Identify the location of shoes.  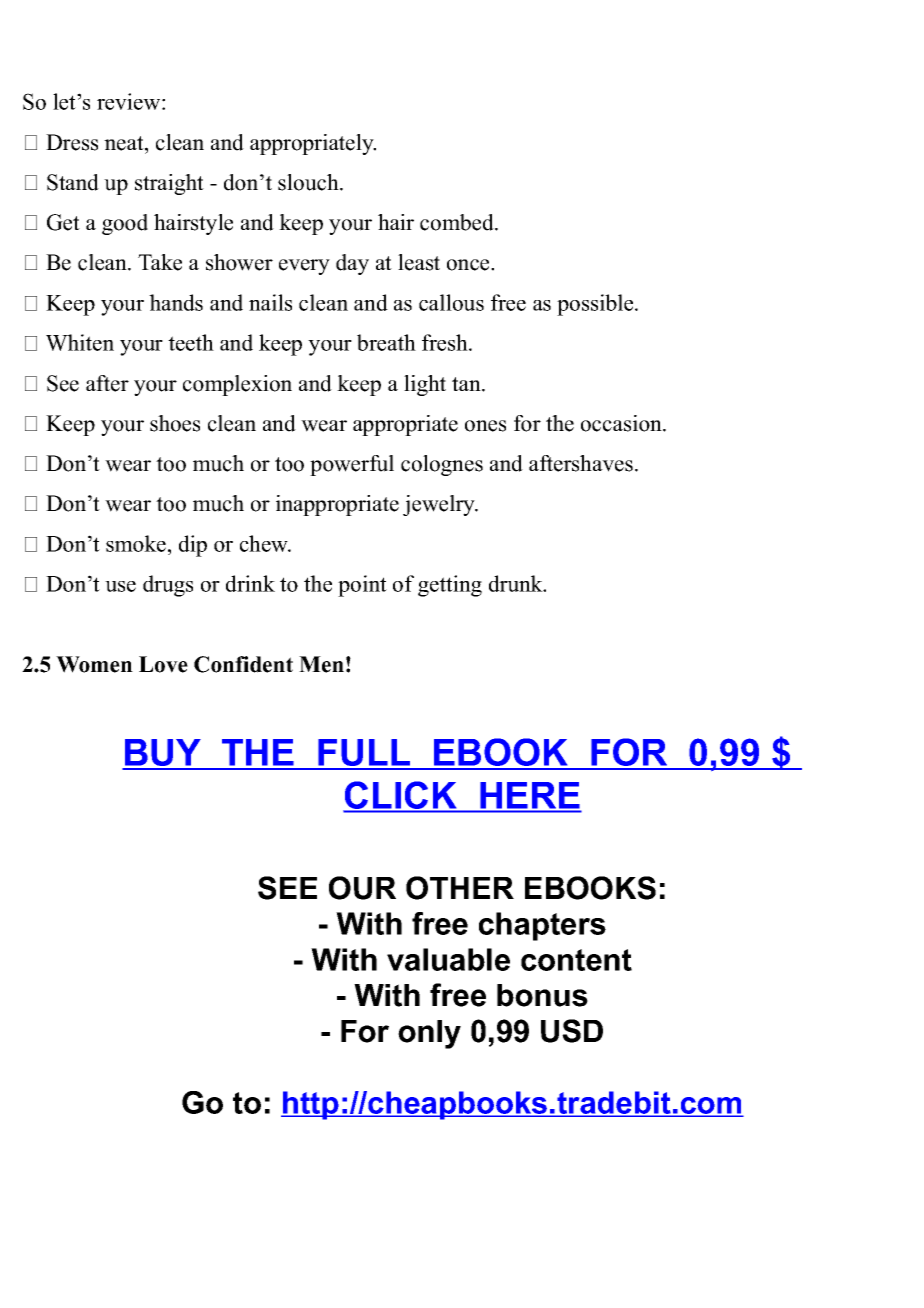
(175, 423).
